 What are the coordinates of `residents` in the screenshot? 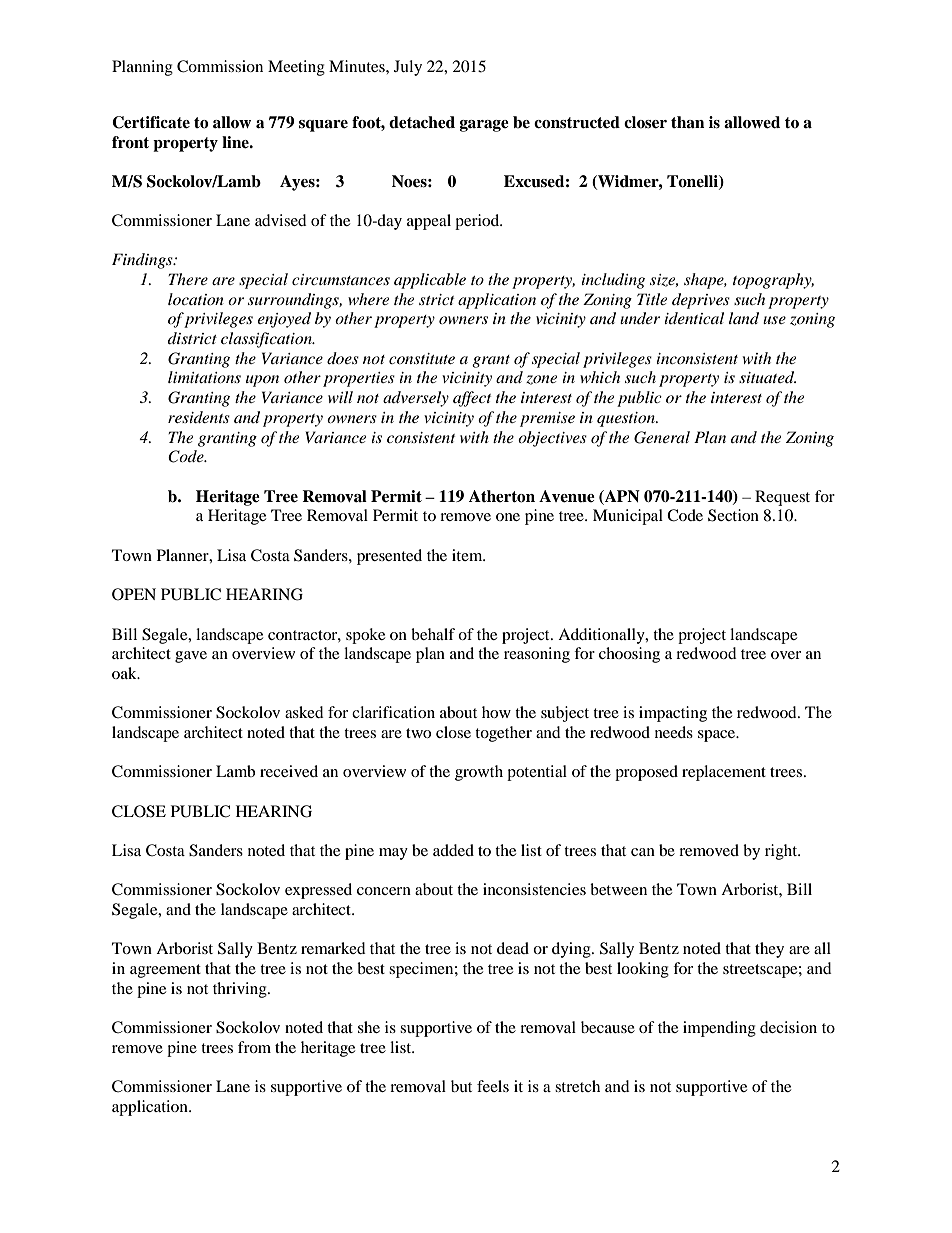 It's located at (199, 417).
